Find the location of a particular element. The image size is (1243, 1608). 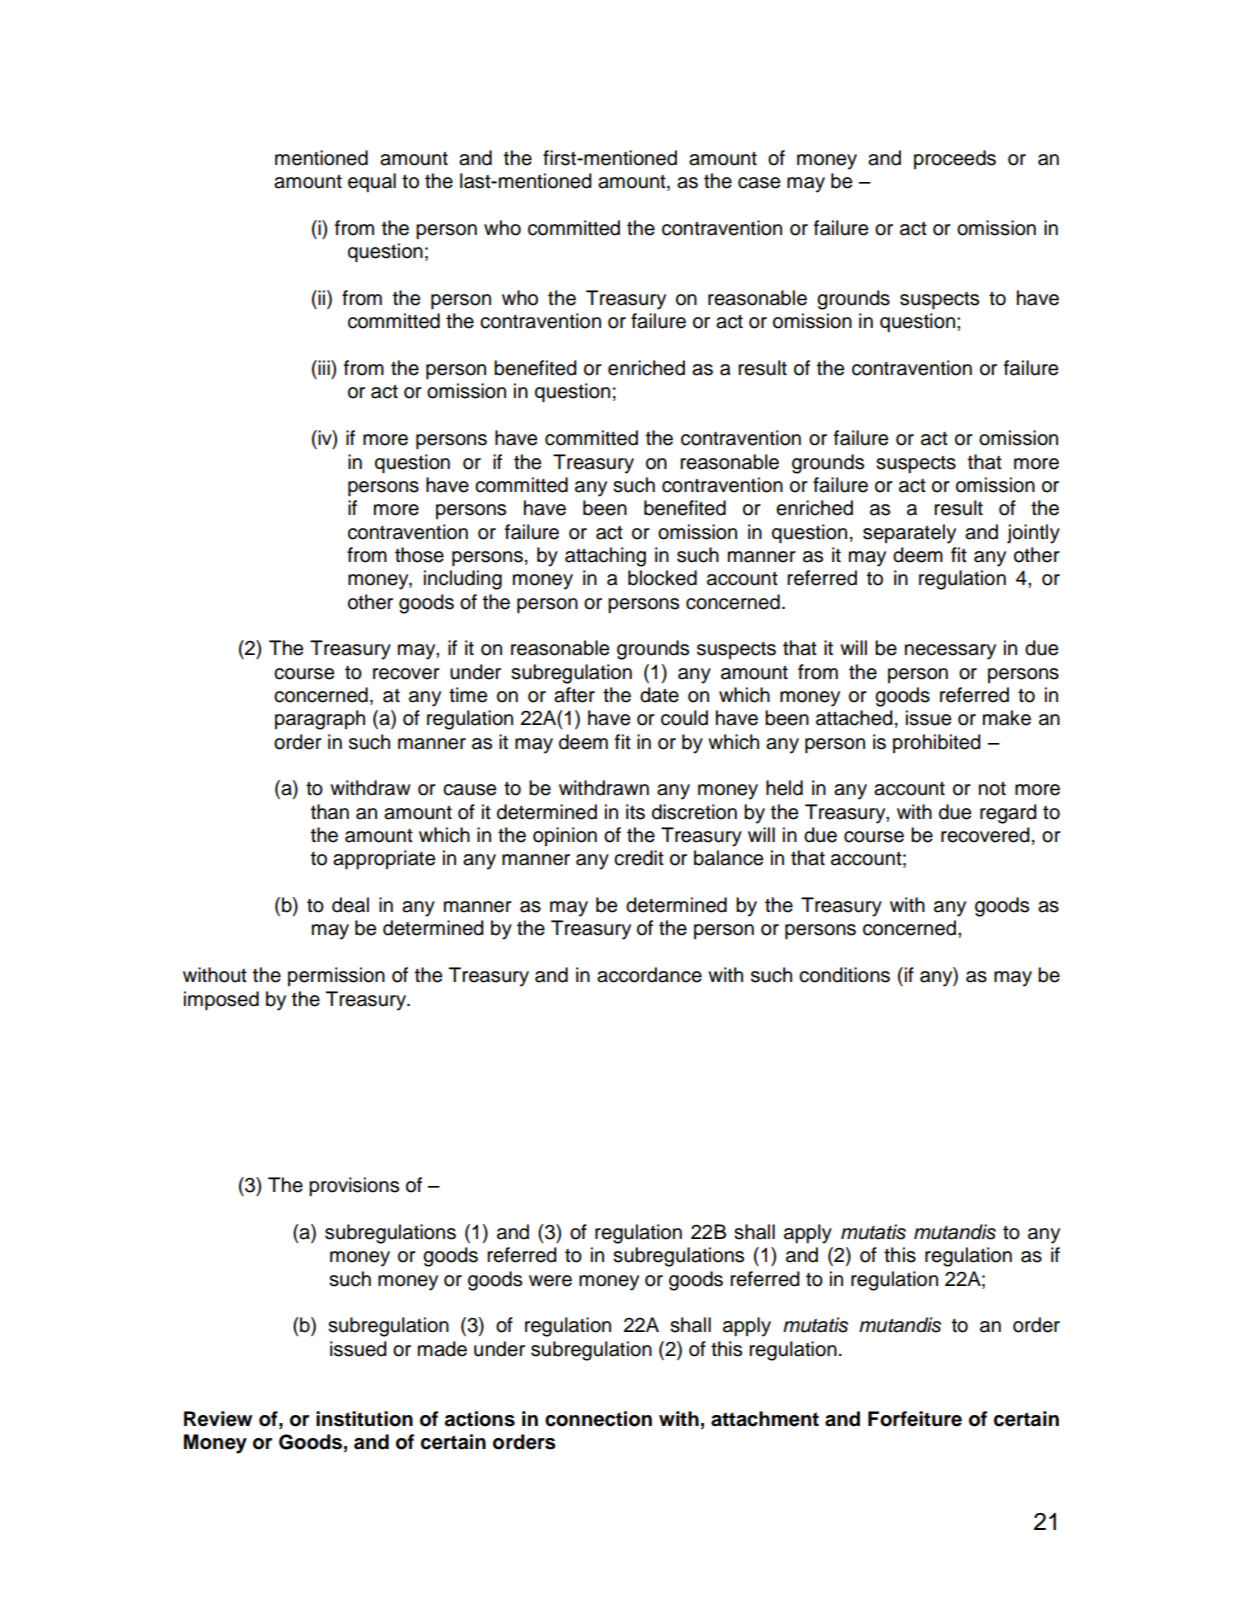

attaching is located at coordinates (605, 557).
